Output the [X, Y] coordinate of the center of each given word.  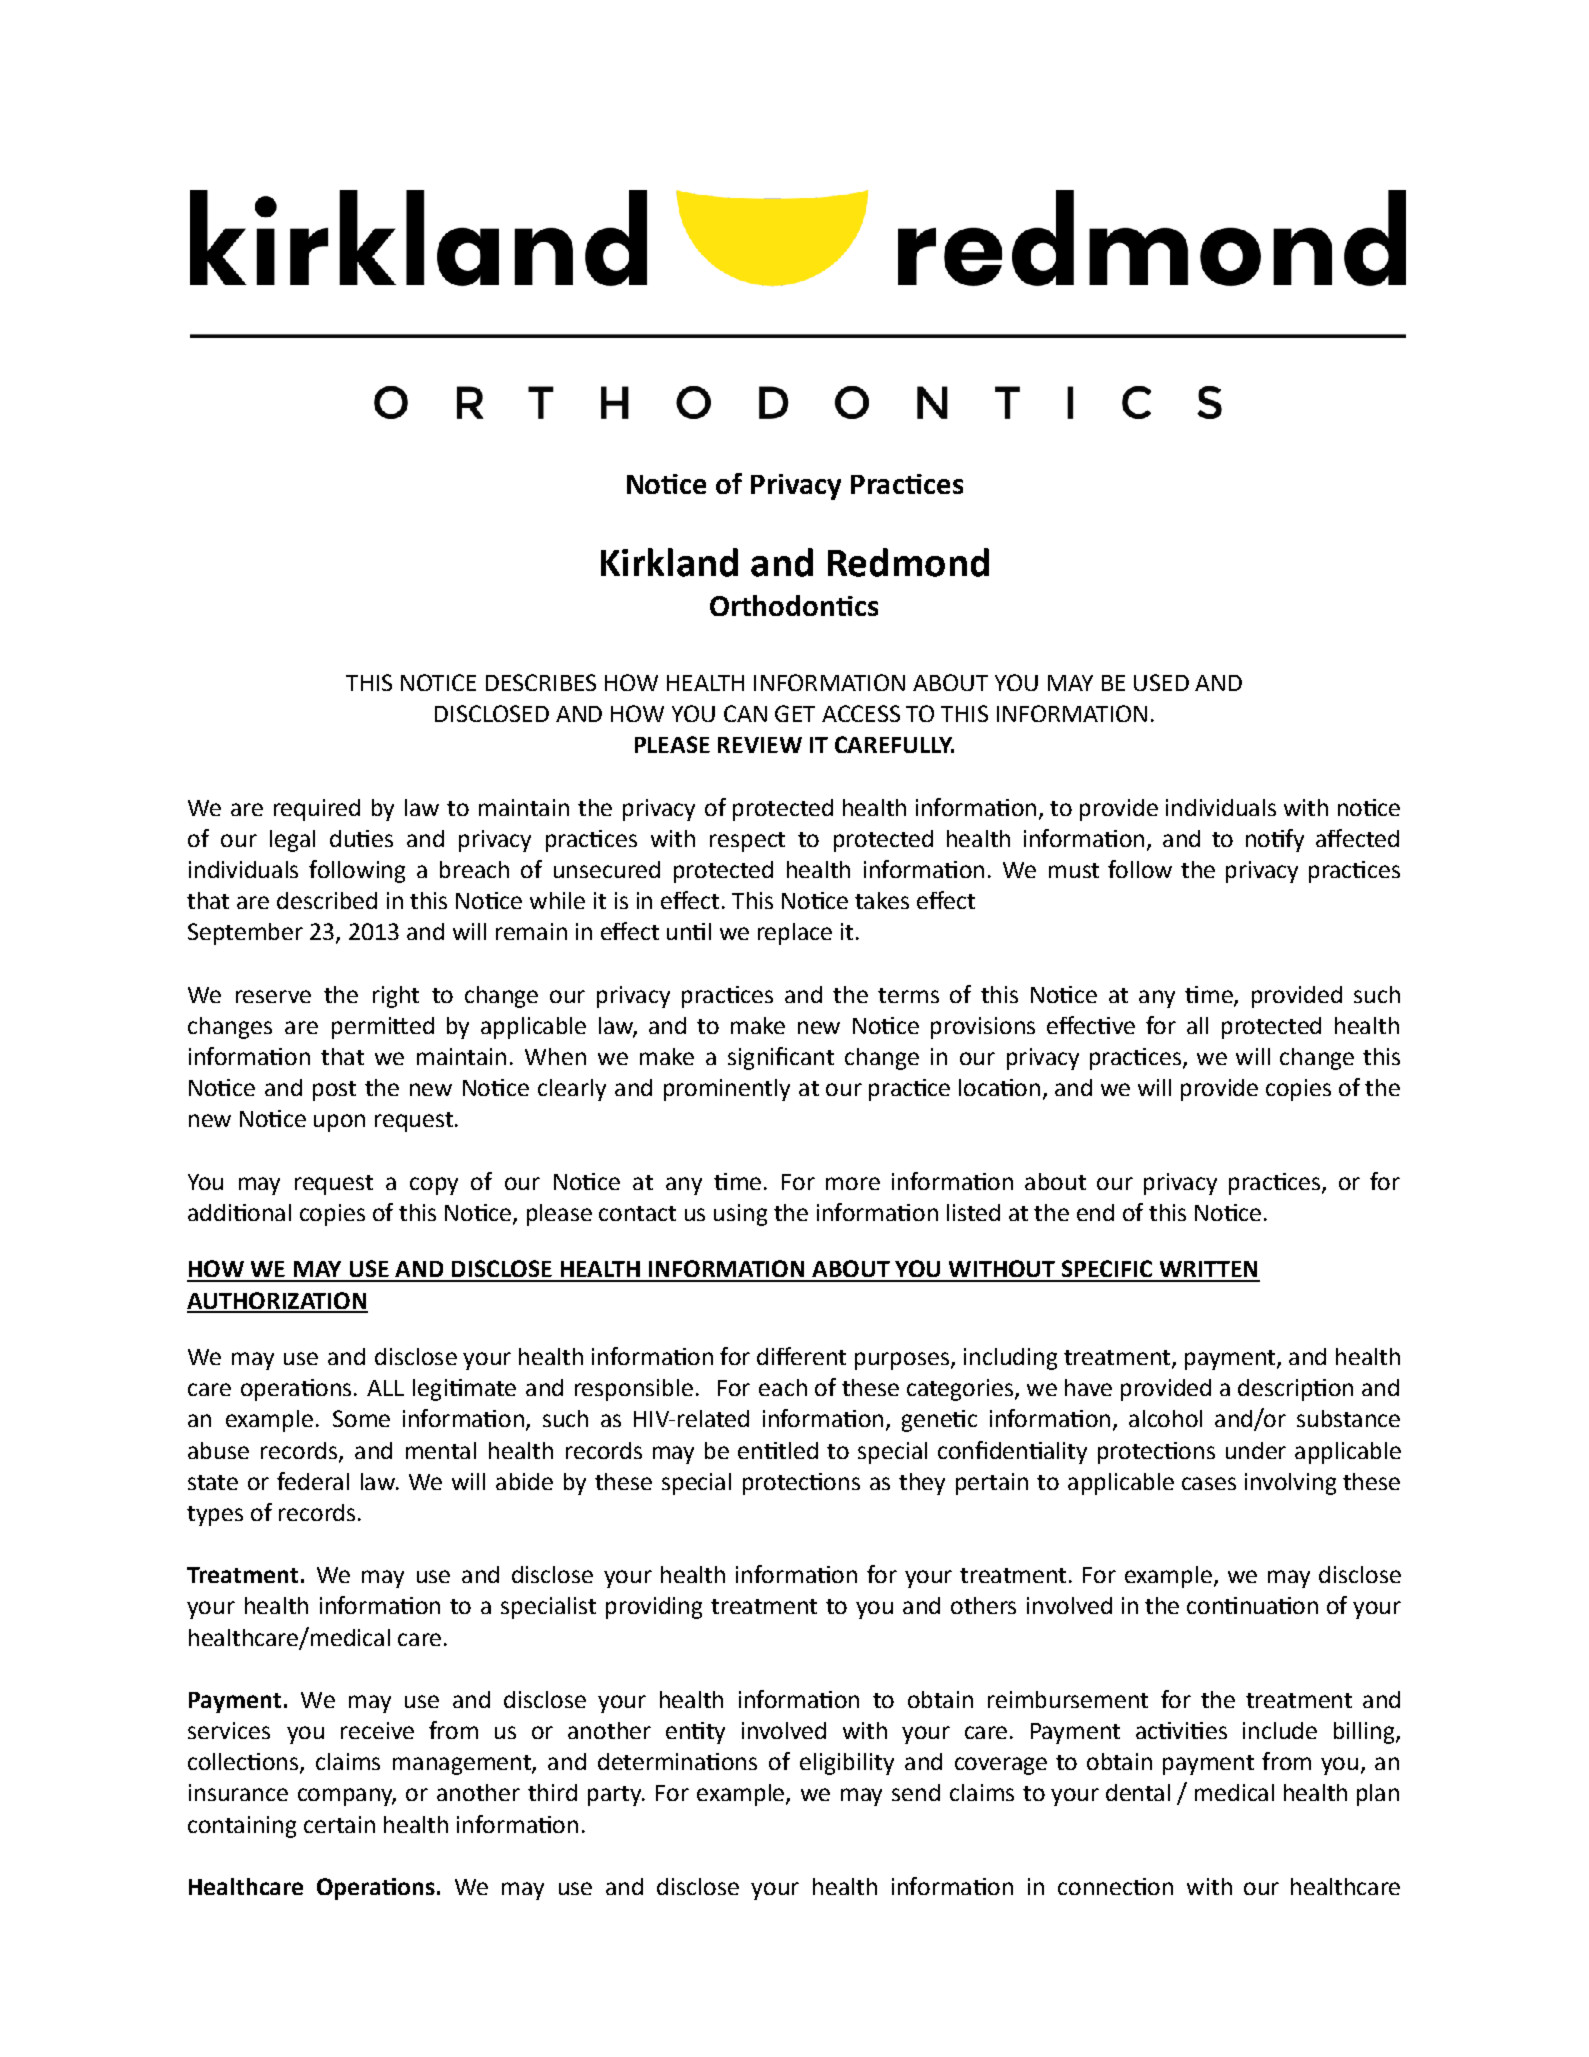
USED [1161, 682]
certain [339, 1824]
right [396, 997]
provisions [983, 1028]
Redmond [908, 562]
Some [361, 1418]
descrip [1276, 1390]
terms [908, 995]
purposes [902, 1361]
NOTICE [438, 682]
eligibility [847, 1764]
